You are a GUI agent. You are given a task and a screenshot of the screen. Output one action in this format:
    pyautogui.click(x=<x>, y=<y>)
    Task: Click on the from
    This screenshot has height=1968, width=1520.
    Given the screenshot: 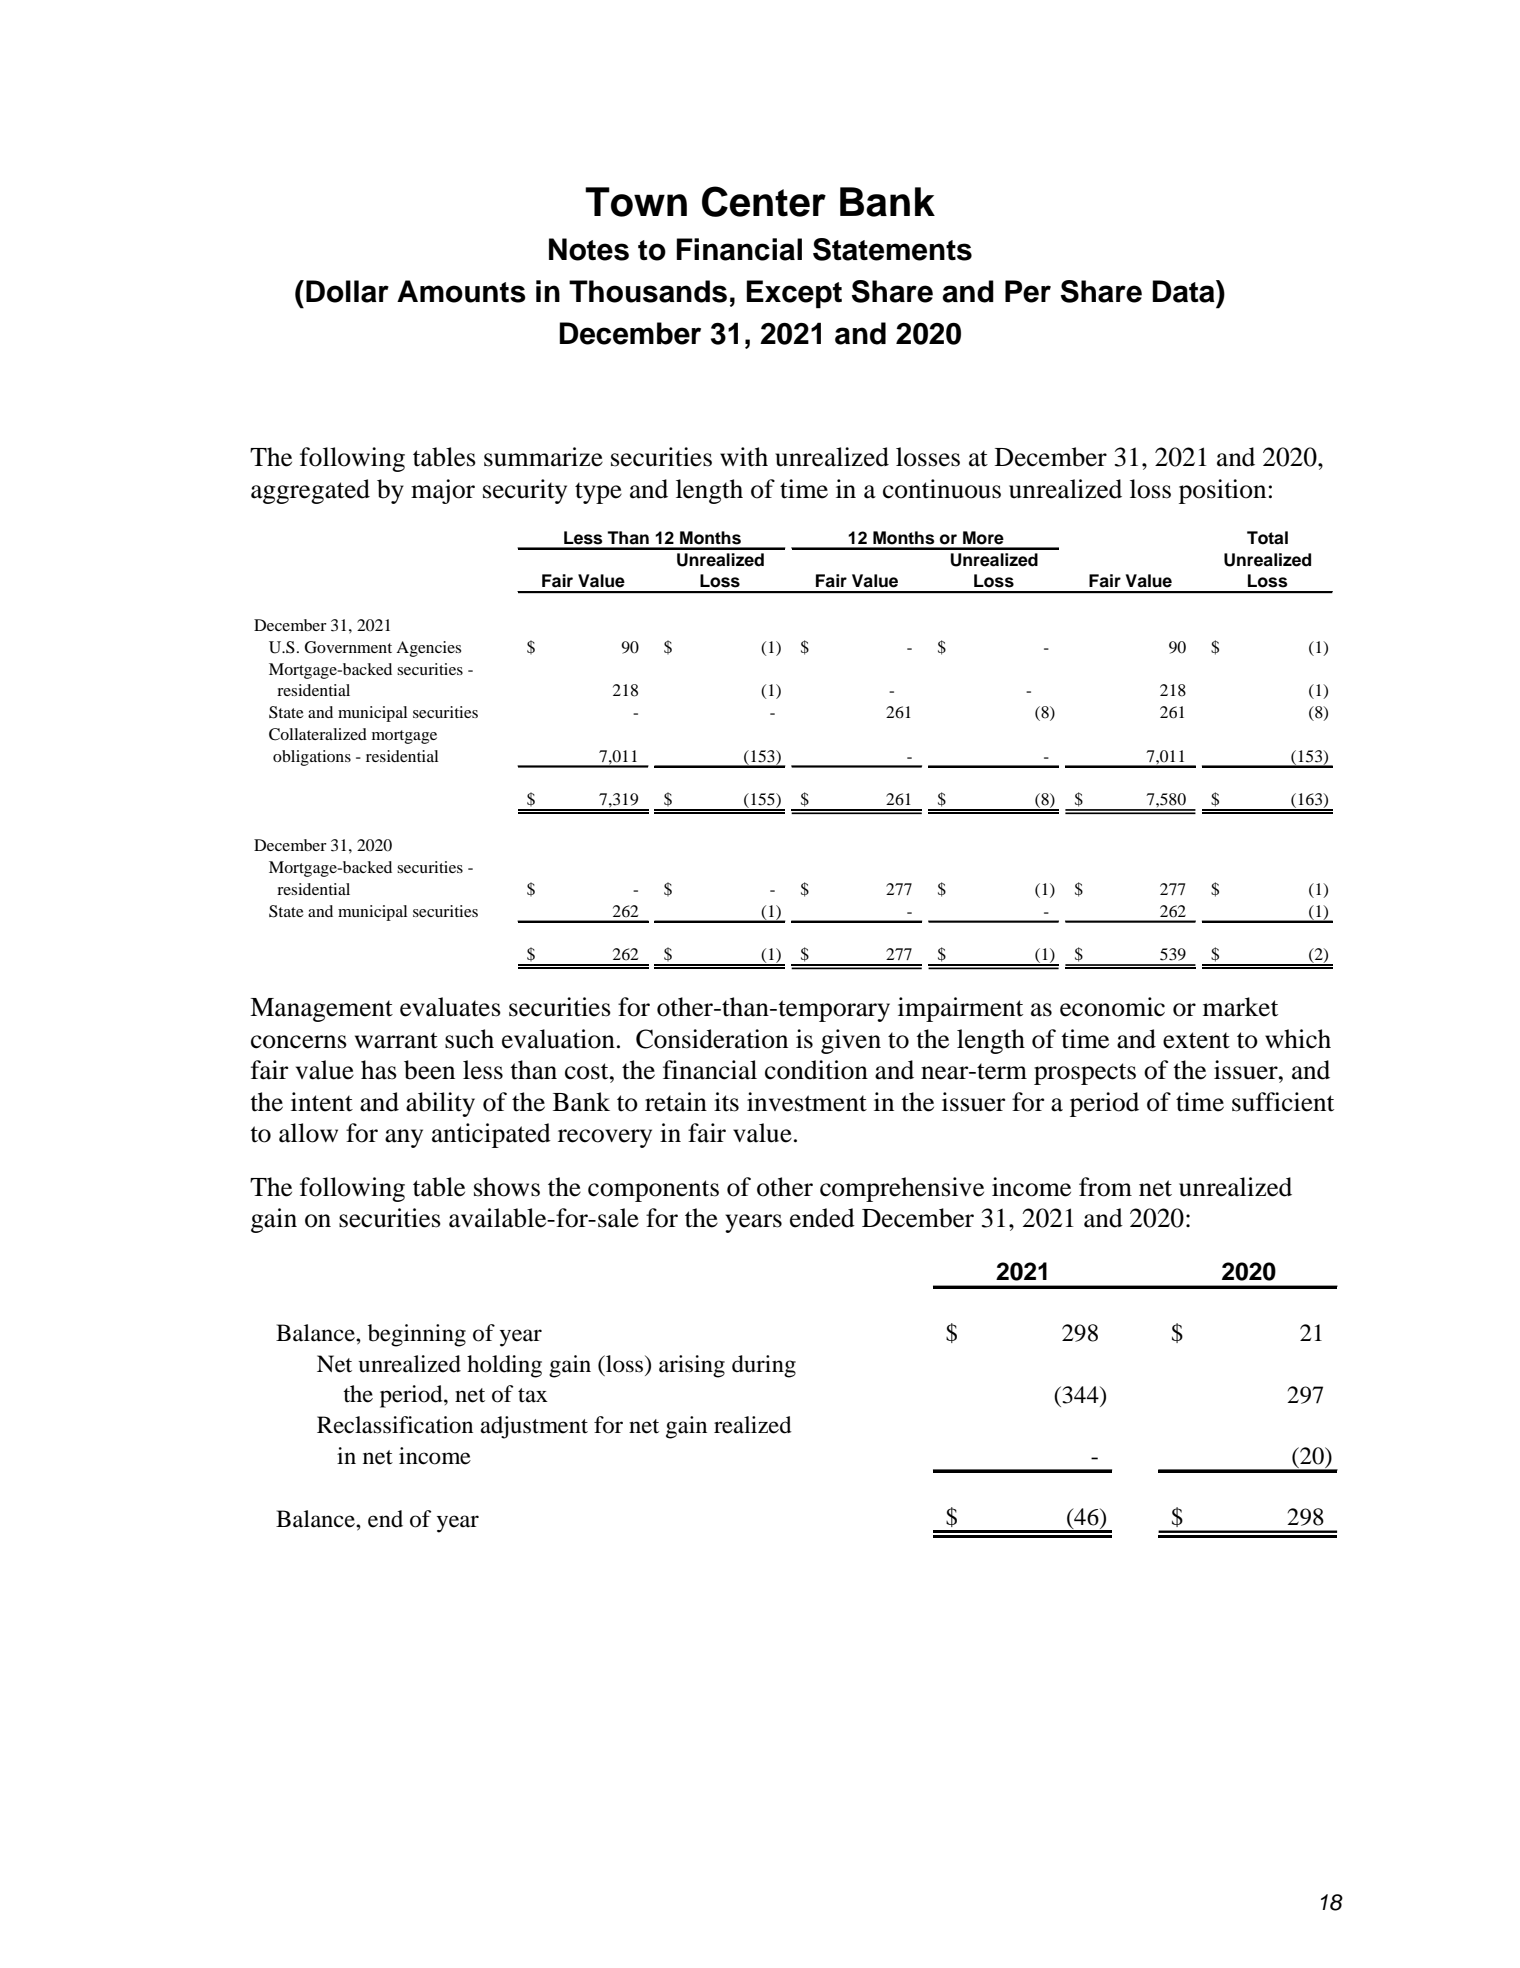 What is the action you would take?
    pyautogui.click(x=1105, y=1187)
